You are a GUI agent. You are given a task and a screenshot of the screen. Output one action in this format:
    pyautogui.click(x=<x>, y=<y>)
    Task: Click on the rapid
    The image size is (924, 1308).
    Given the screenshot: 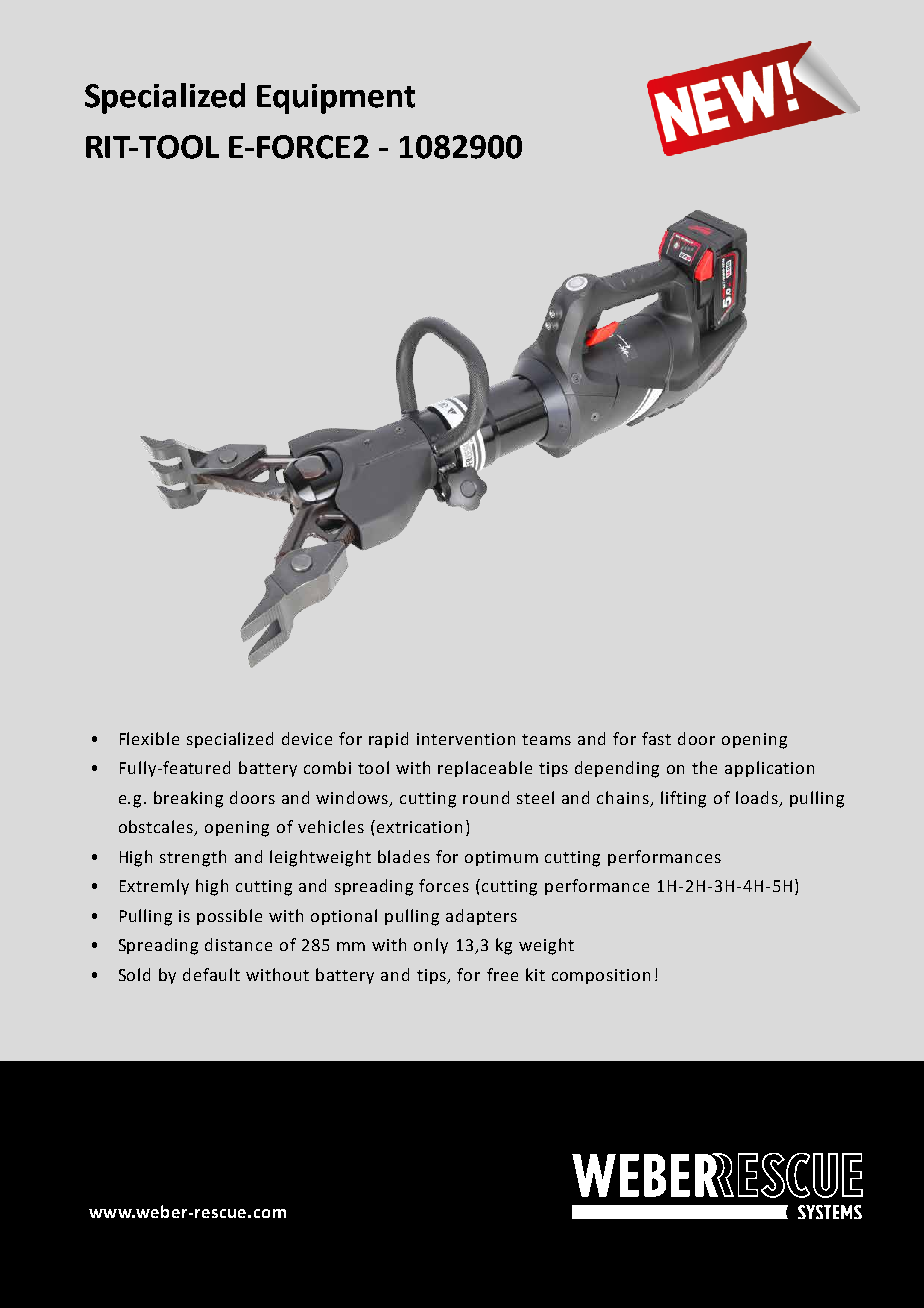 What is the action you would take?
    pyautogui.click(x=388, y=740)
